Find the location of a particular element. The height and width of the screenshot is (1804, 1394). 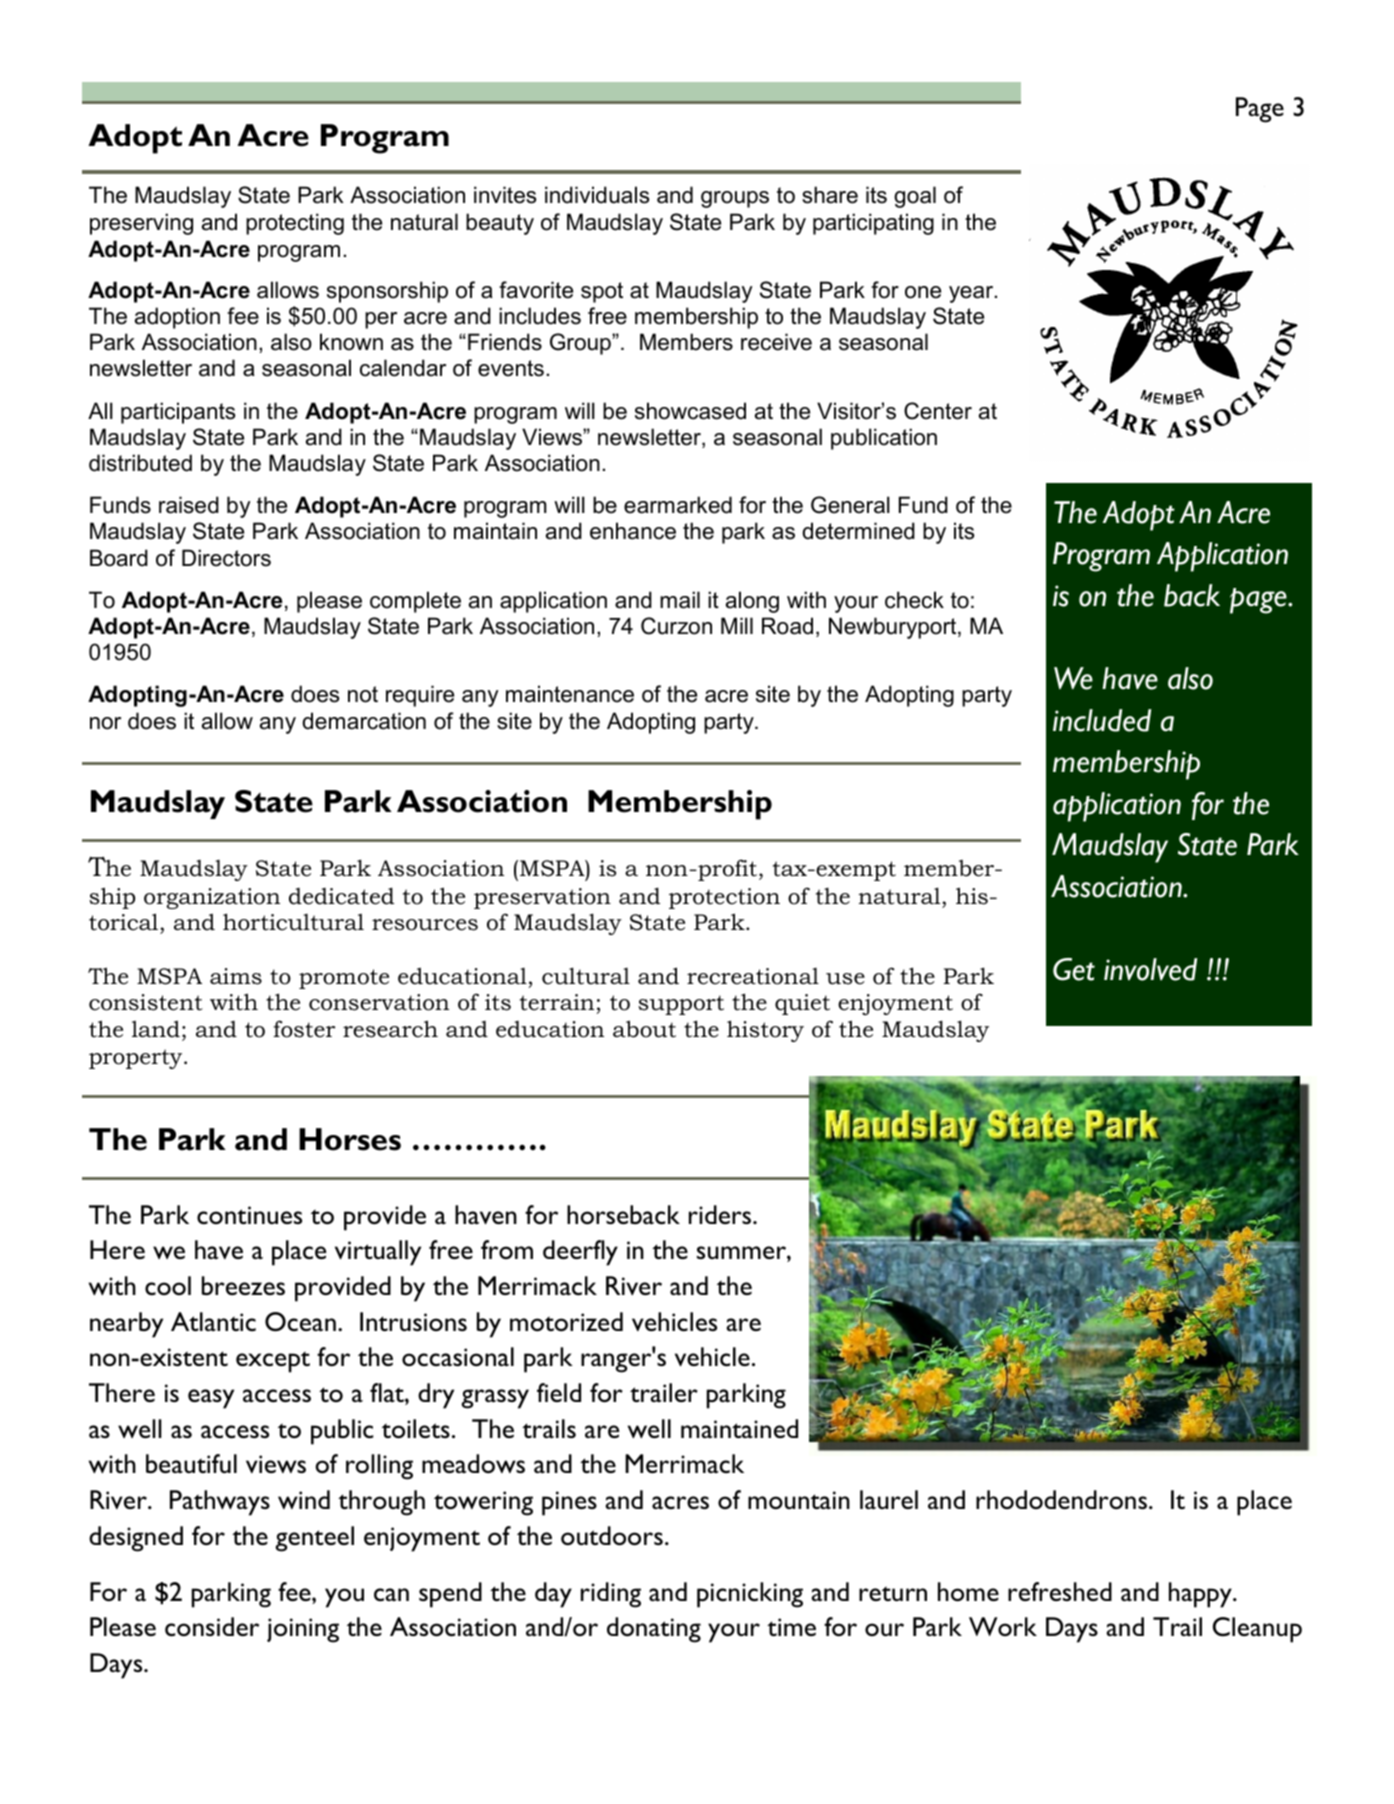

protection is located at coordinates (724, 898).
